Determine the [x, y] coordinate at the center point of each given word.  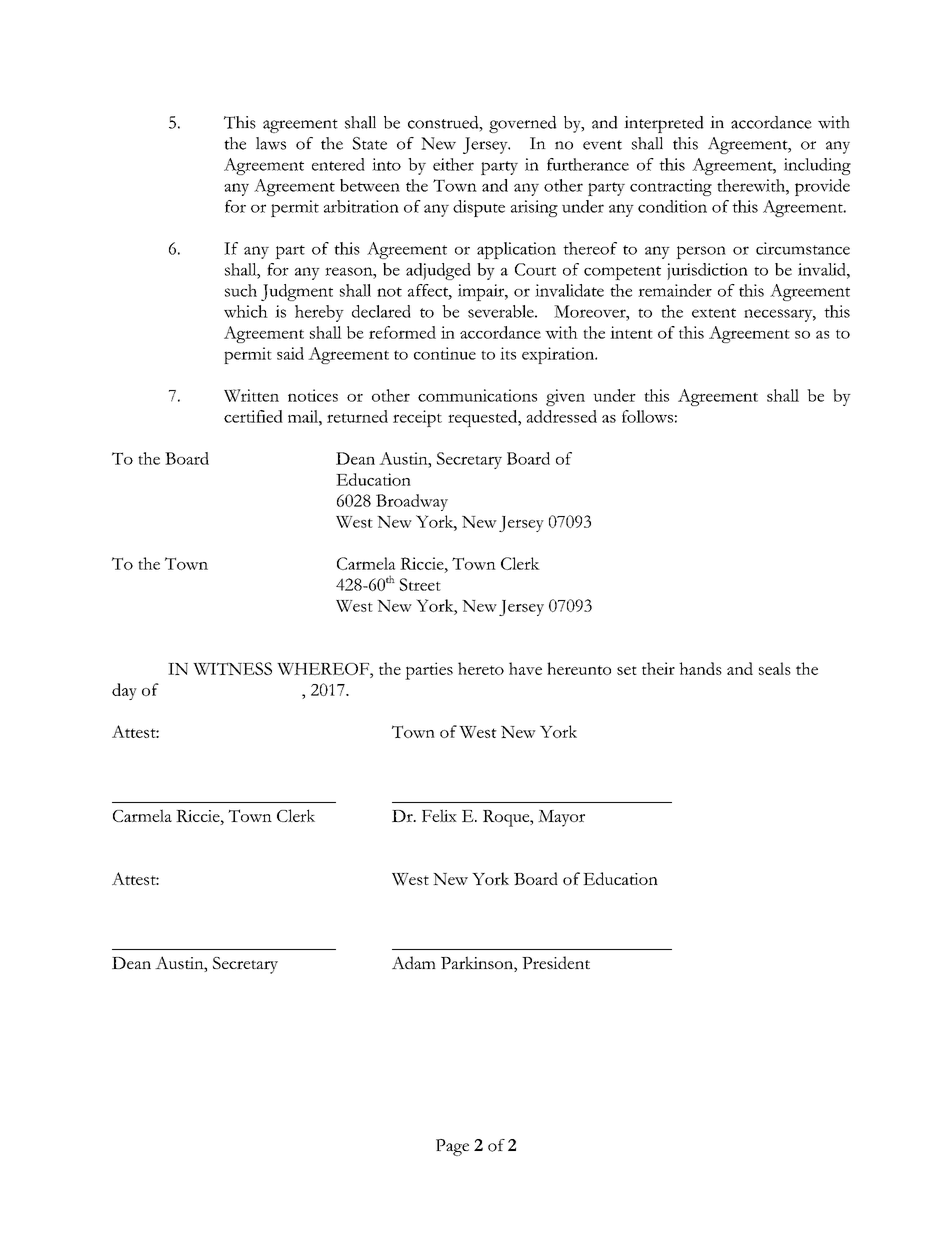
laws [271, 143]
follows [647, 416]
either [453, 164]
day [124, 691]
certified [253, 416]
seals [775, 668]
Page [452, 1147]
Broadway [412, 502]
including [817, 166]
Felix [439, 815]
